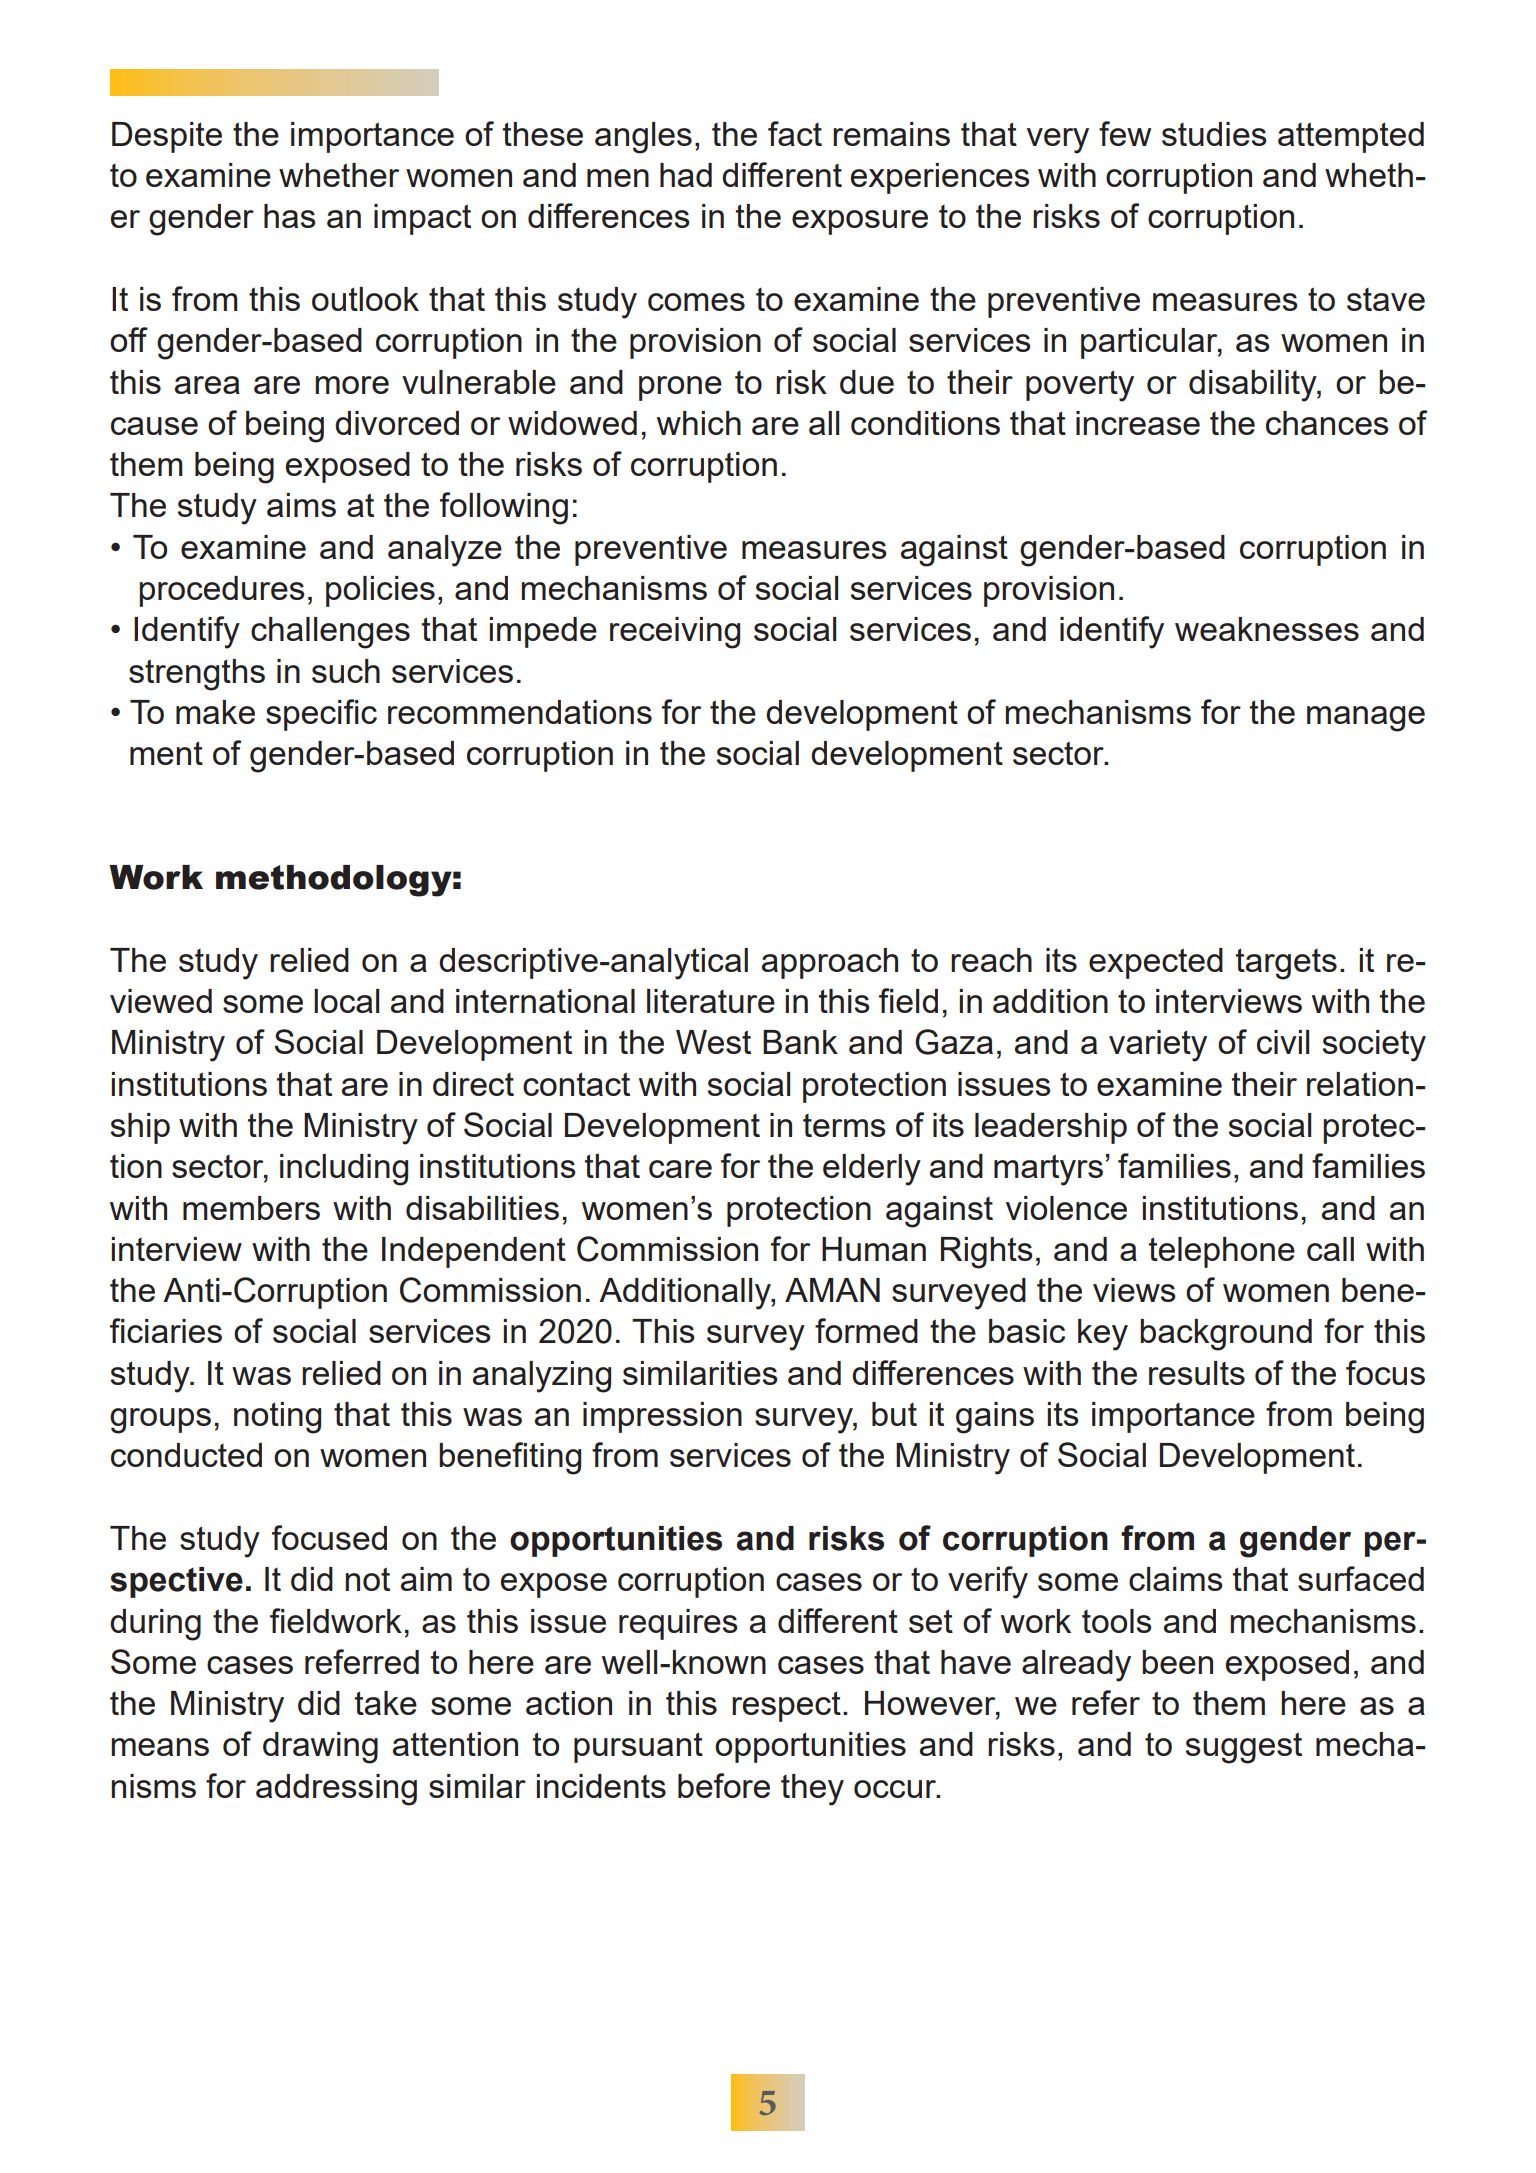 The width and height of the screenshot is (1536, 2173). Describe the element at coordinates (675, 633) in the screenshot. I see `receiving` at that location.
